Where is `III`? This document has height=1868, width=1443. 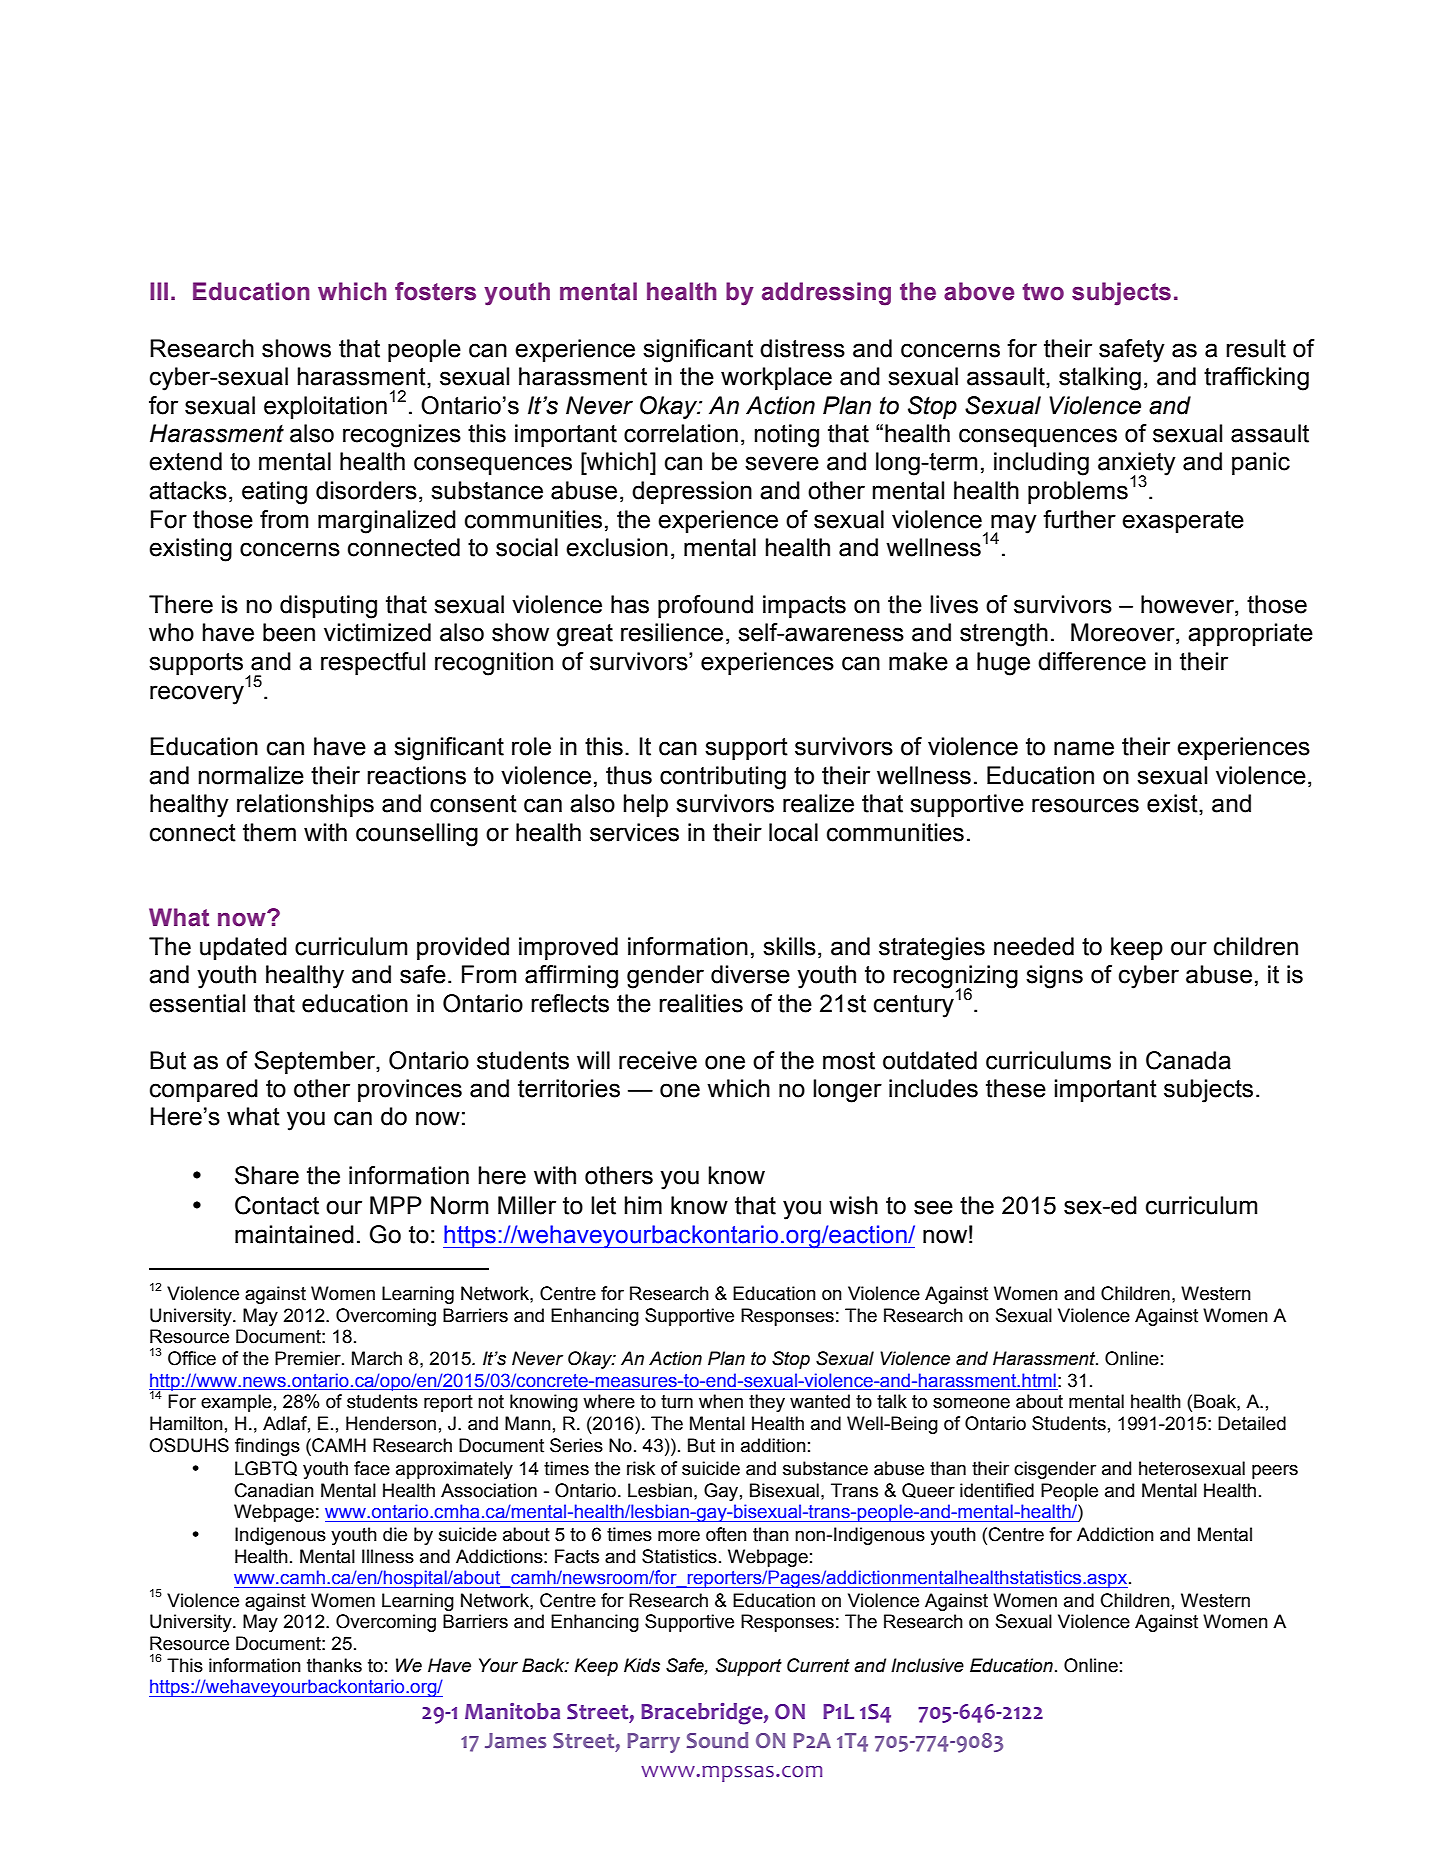 III is located at coordinates (159, 291).
